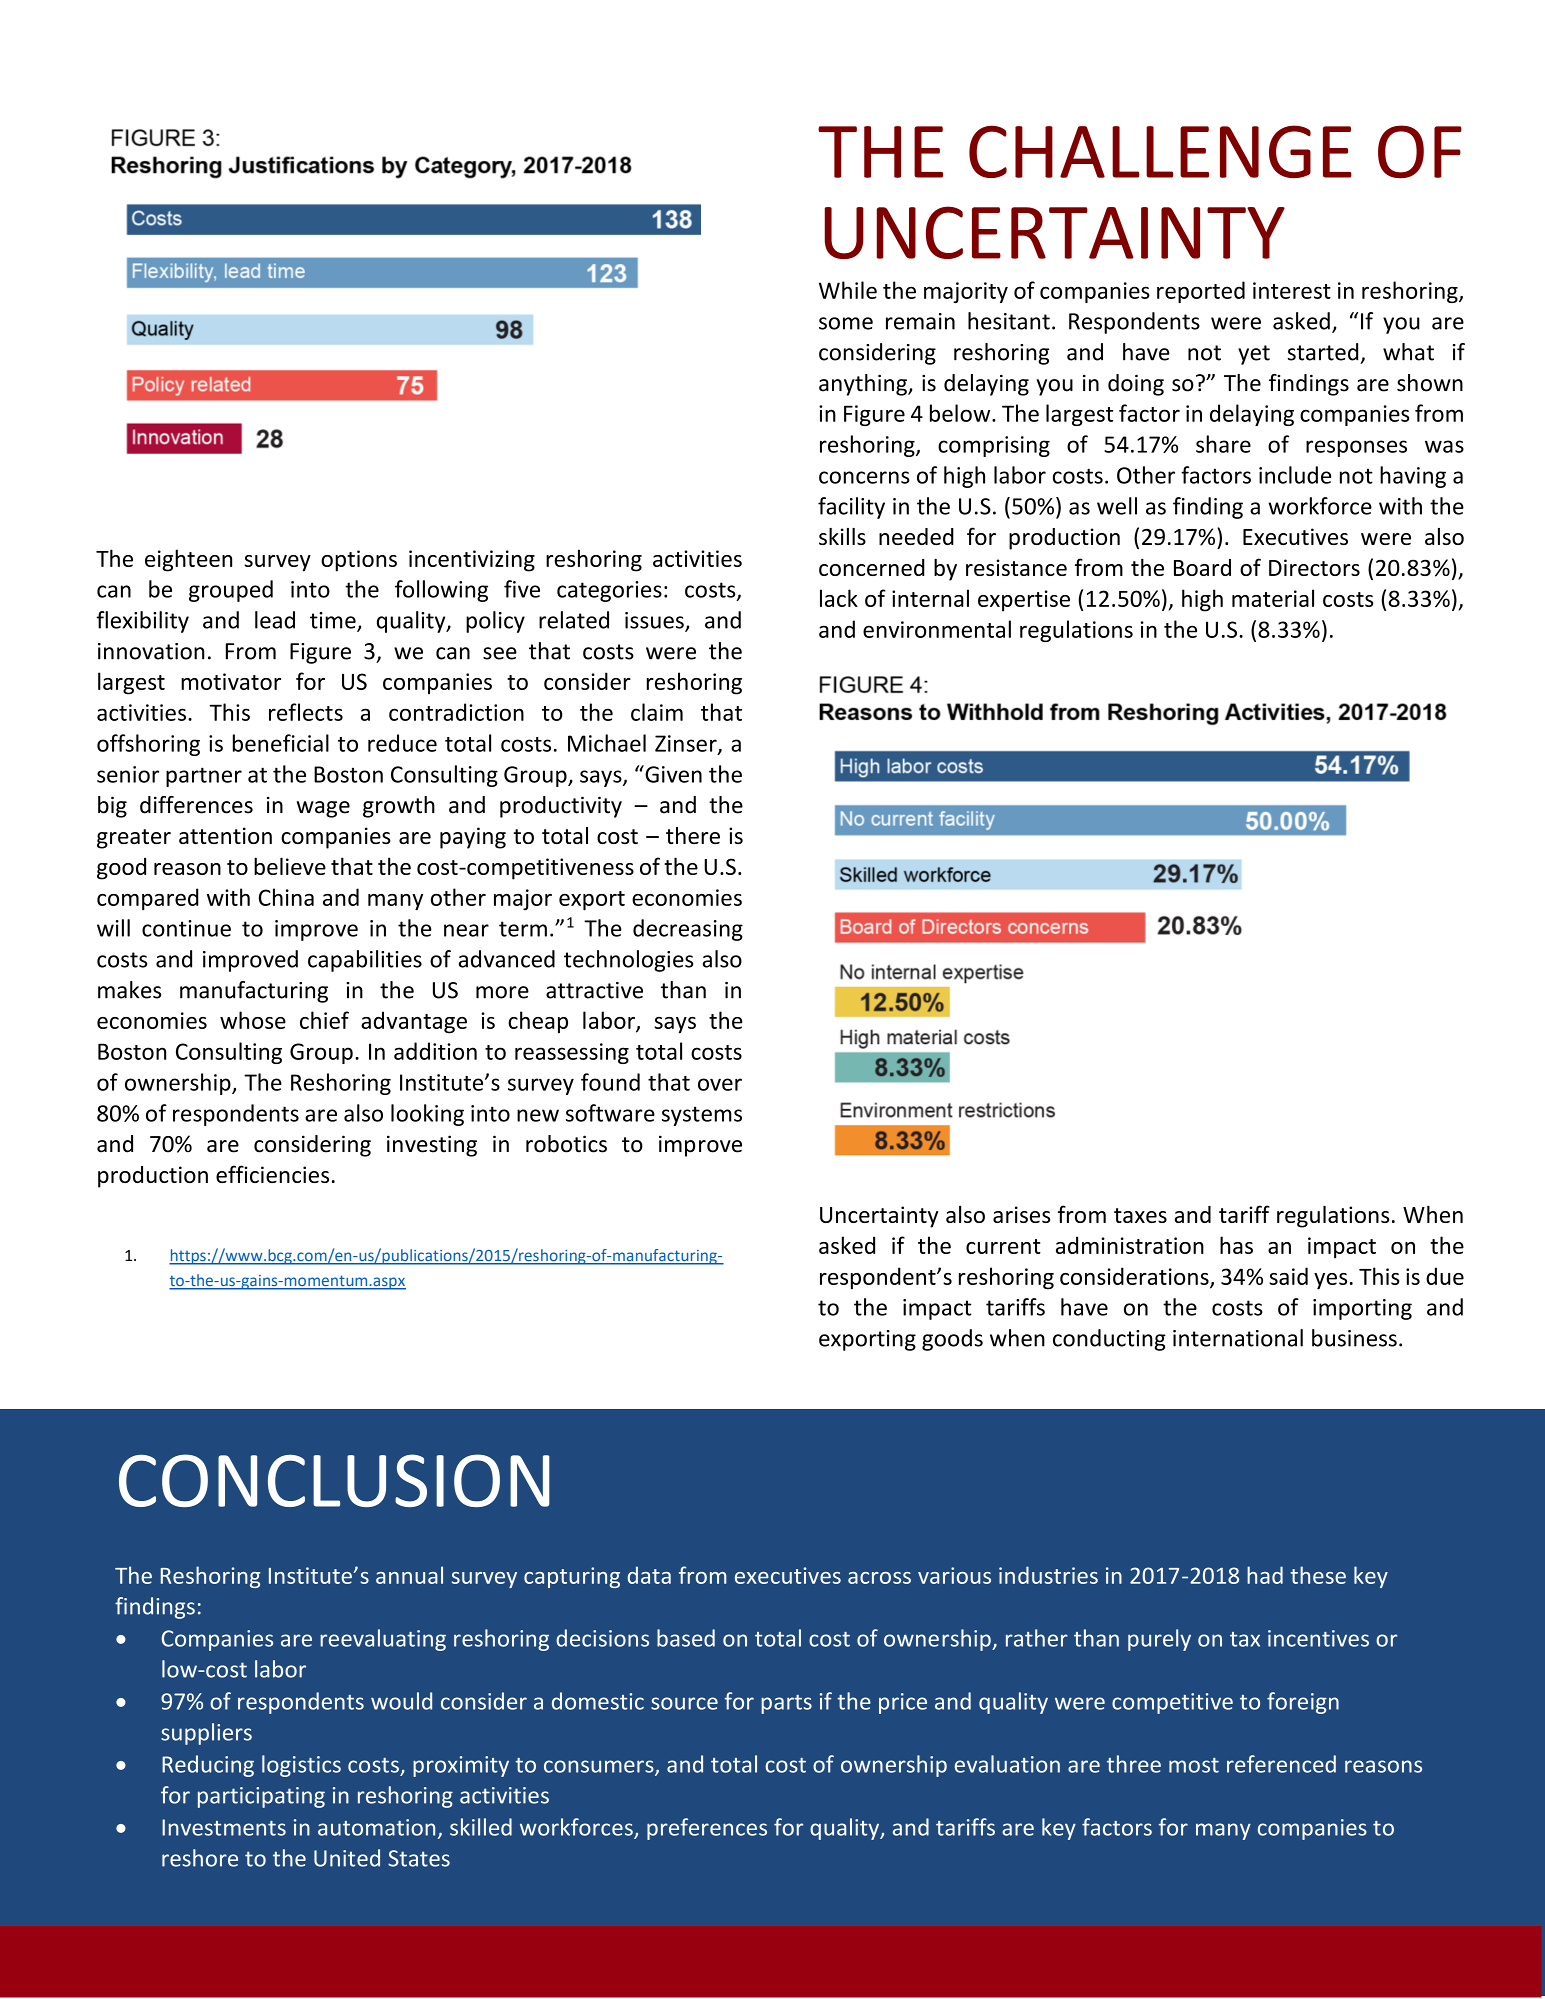  What do you see at coordinates (839, 598) in the screenshot?
I see `lack` at bounding box center [839, 598].
